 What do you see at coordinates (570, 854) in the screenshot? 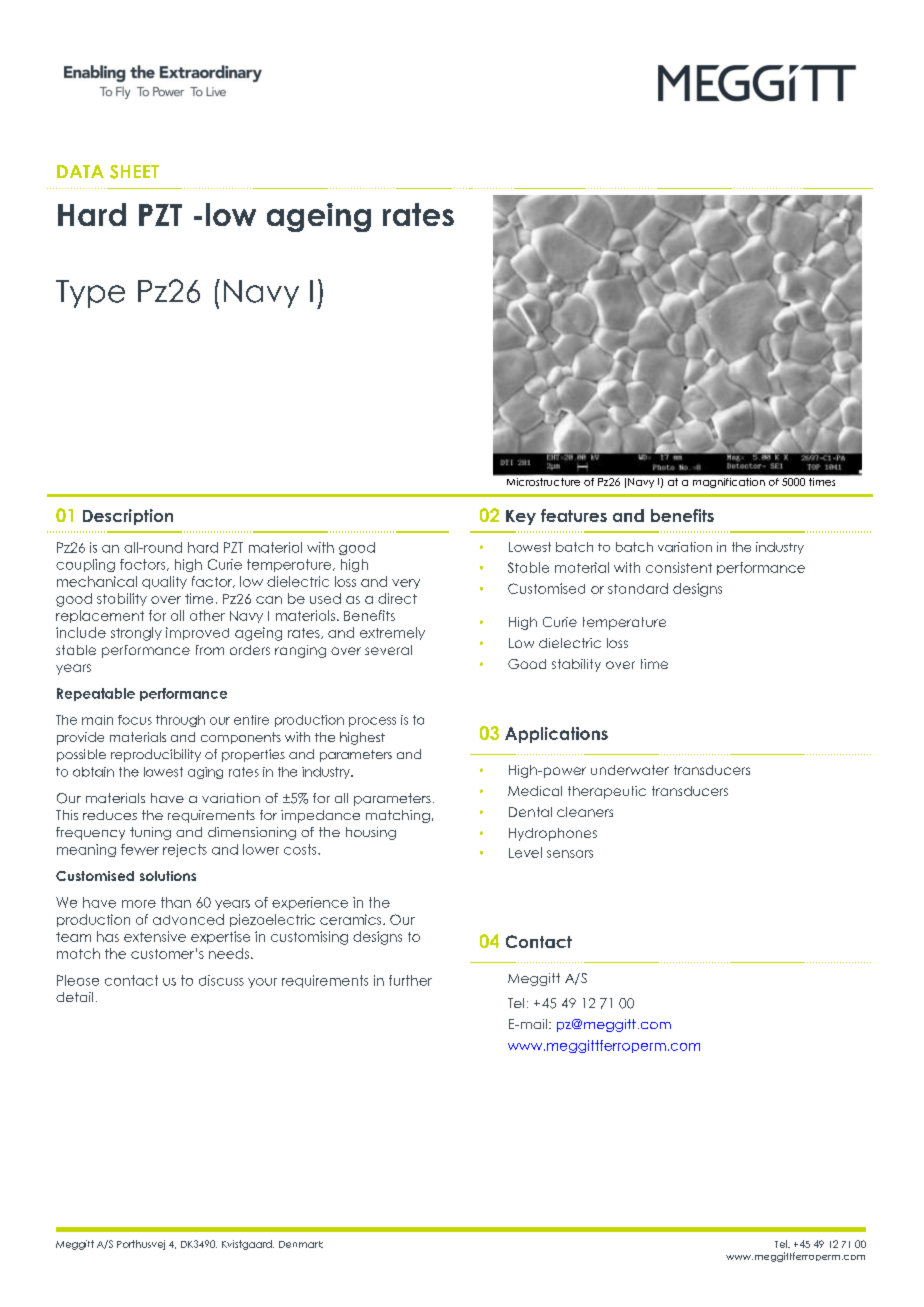
I see `sensors` at bounding box center [570, 854].
